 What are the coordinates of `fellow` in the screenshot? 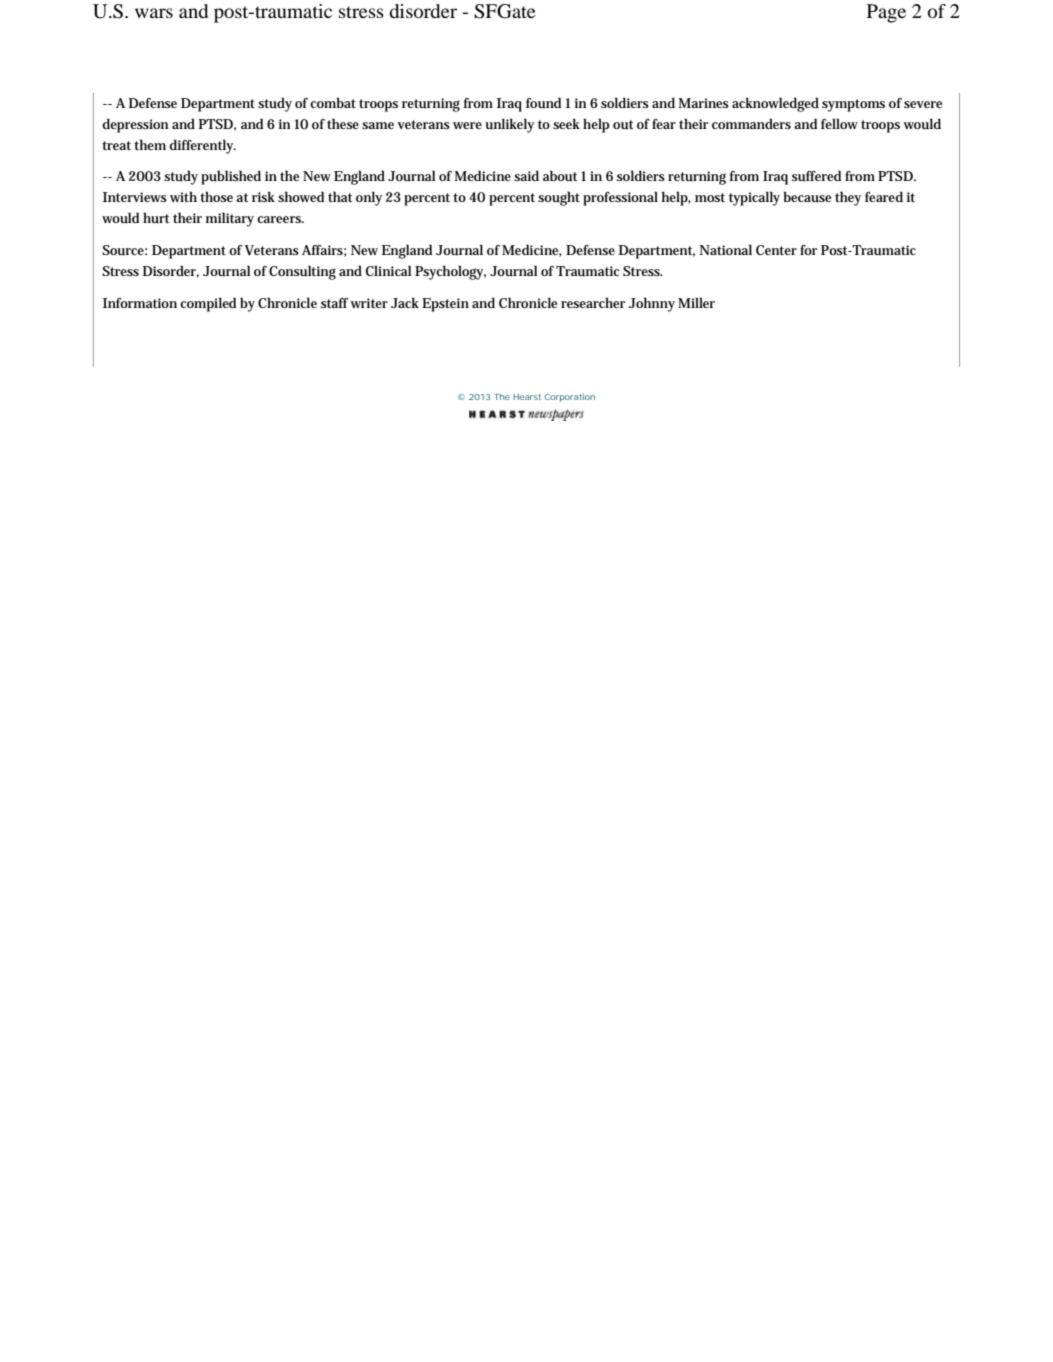 It's located at (839, 123).
